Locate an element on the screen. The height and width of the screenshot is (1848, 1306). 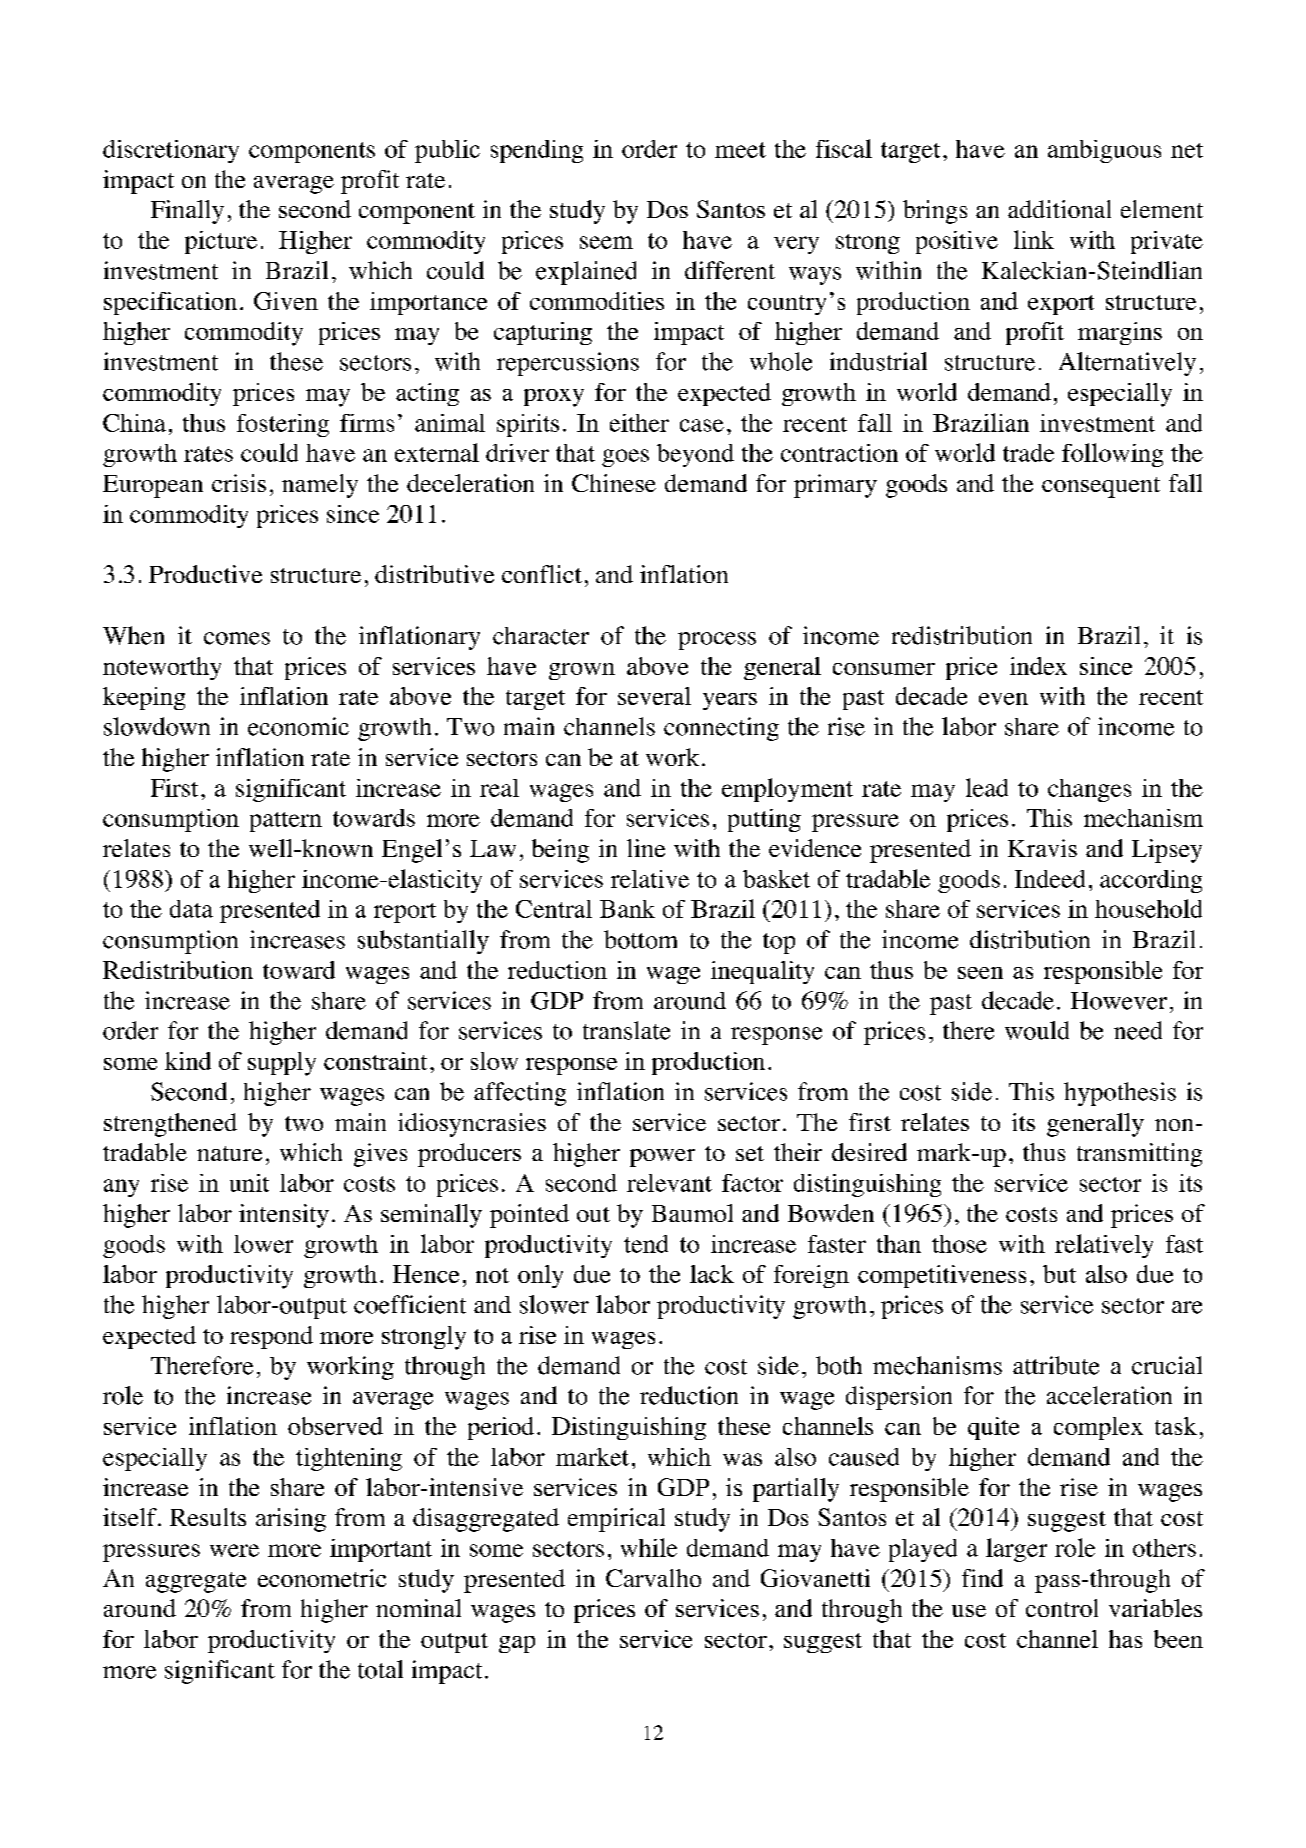
unit is located at coordinates (249, 1183).
